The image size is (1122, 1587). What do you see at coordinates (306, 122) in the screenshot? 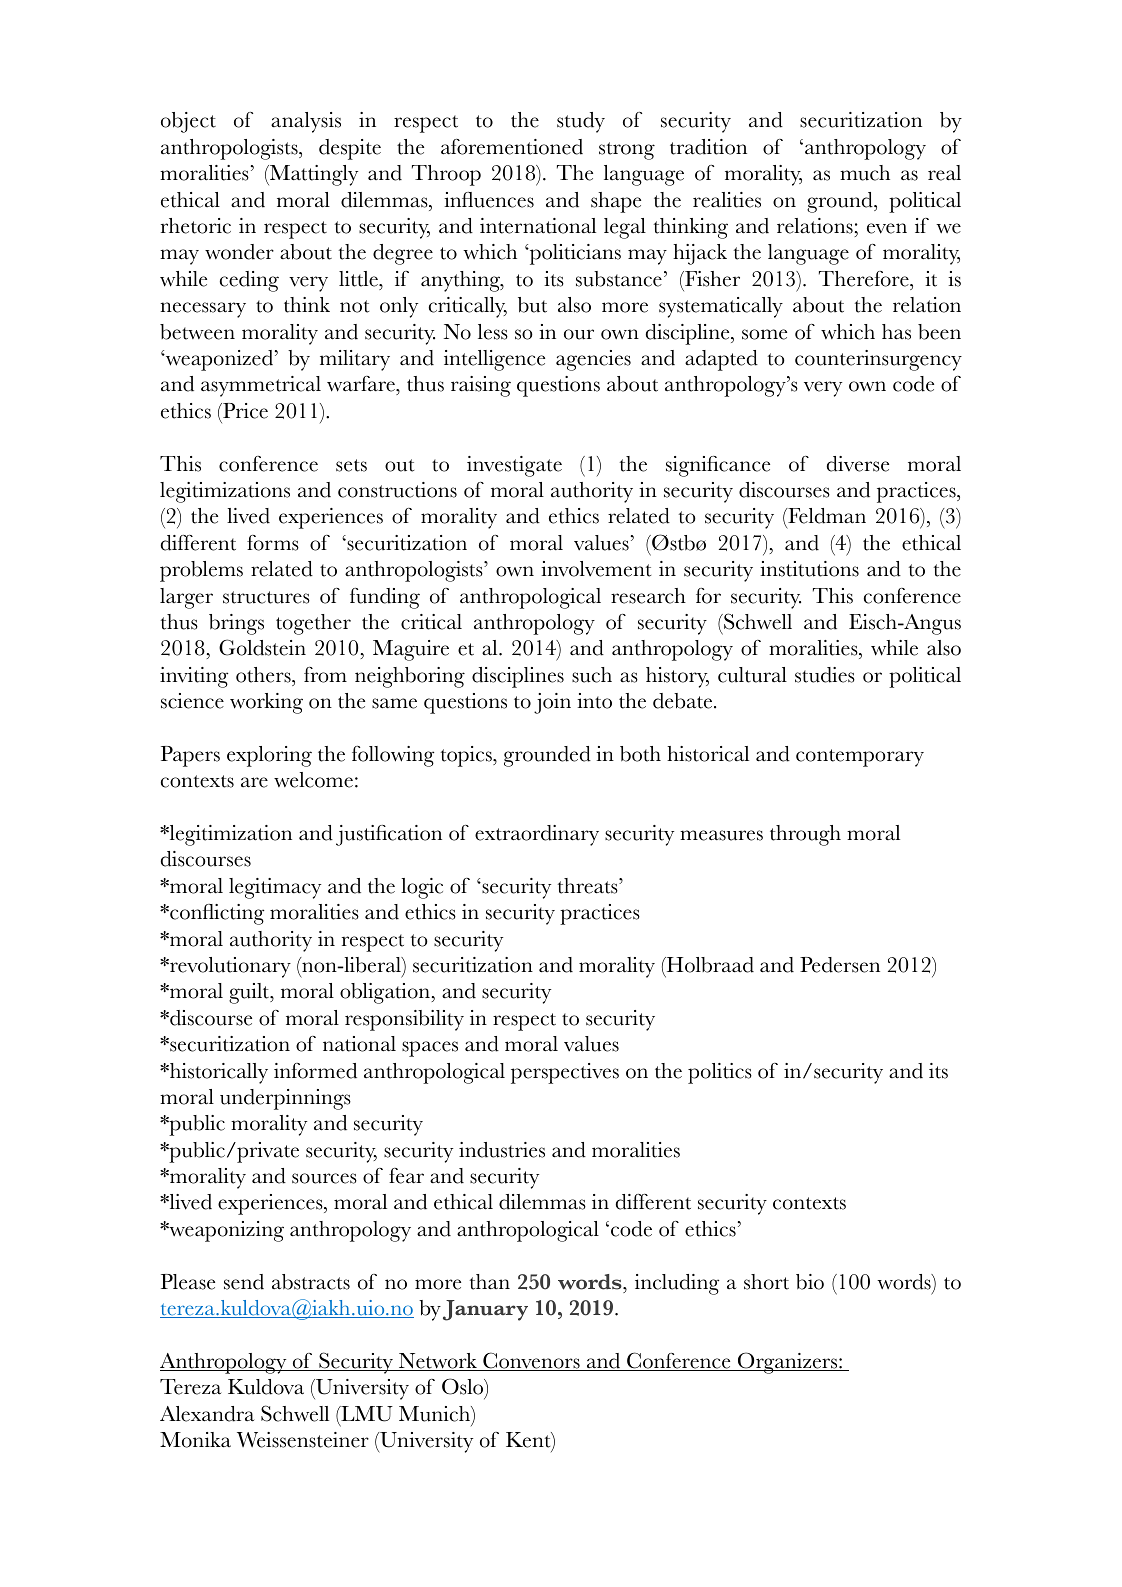
I see `analysis` at bounding box center [306, 122].
